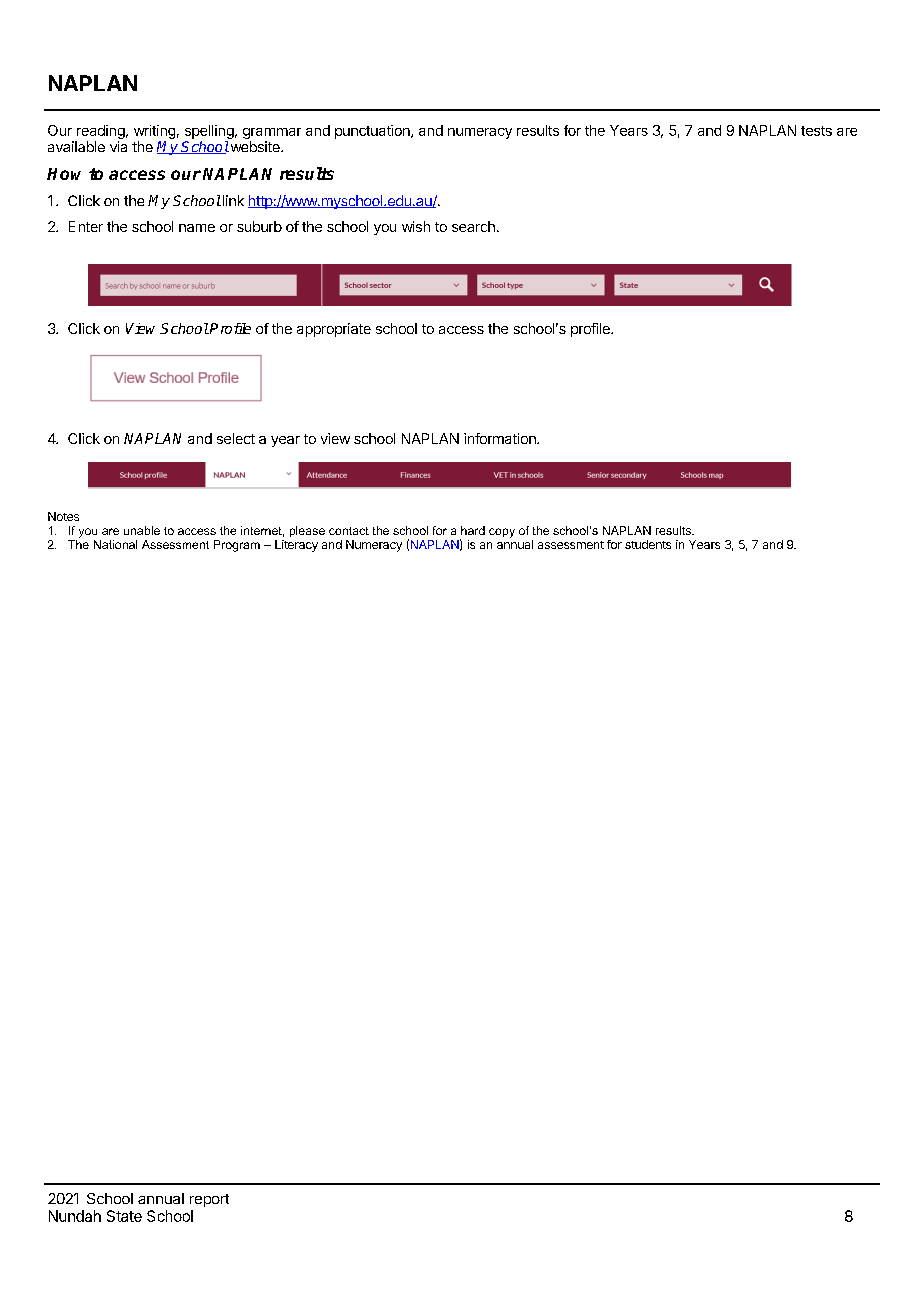  What do you see at coordinates (473, 530) in the page?
I see `hard` at bounding box center [473, 530].
